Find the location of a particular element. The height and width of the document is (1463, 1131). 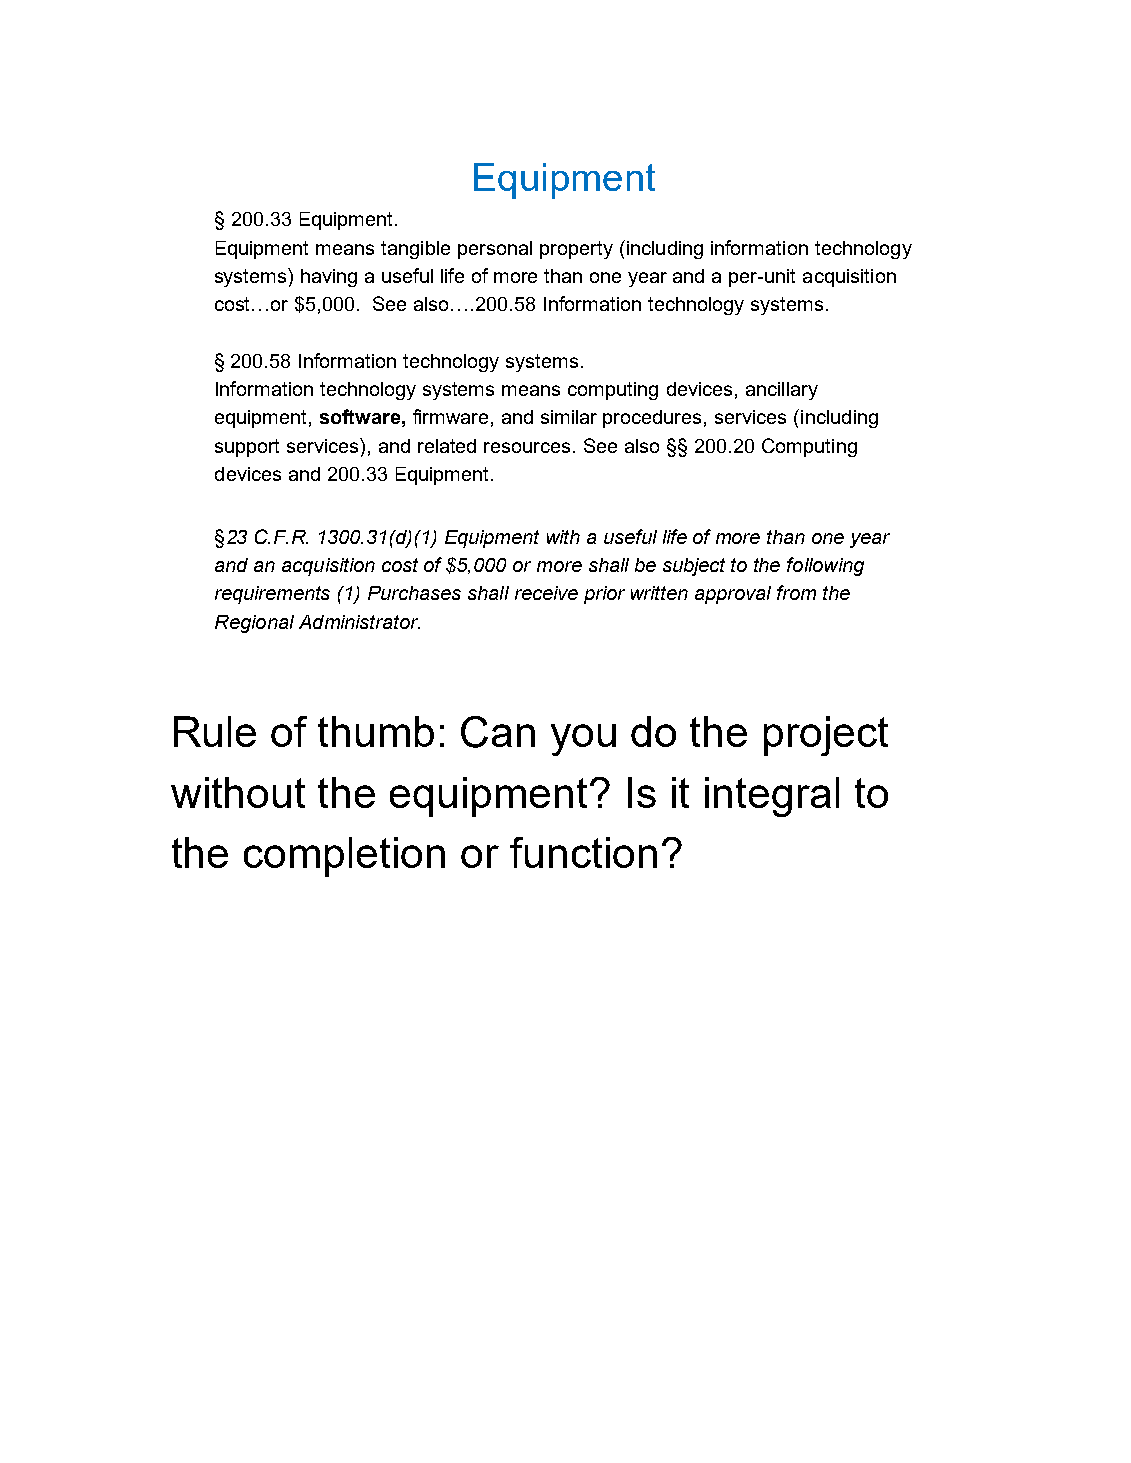

receive is located at coordinates (546, 593).
